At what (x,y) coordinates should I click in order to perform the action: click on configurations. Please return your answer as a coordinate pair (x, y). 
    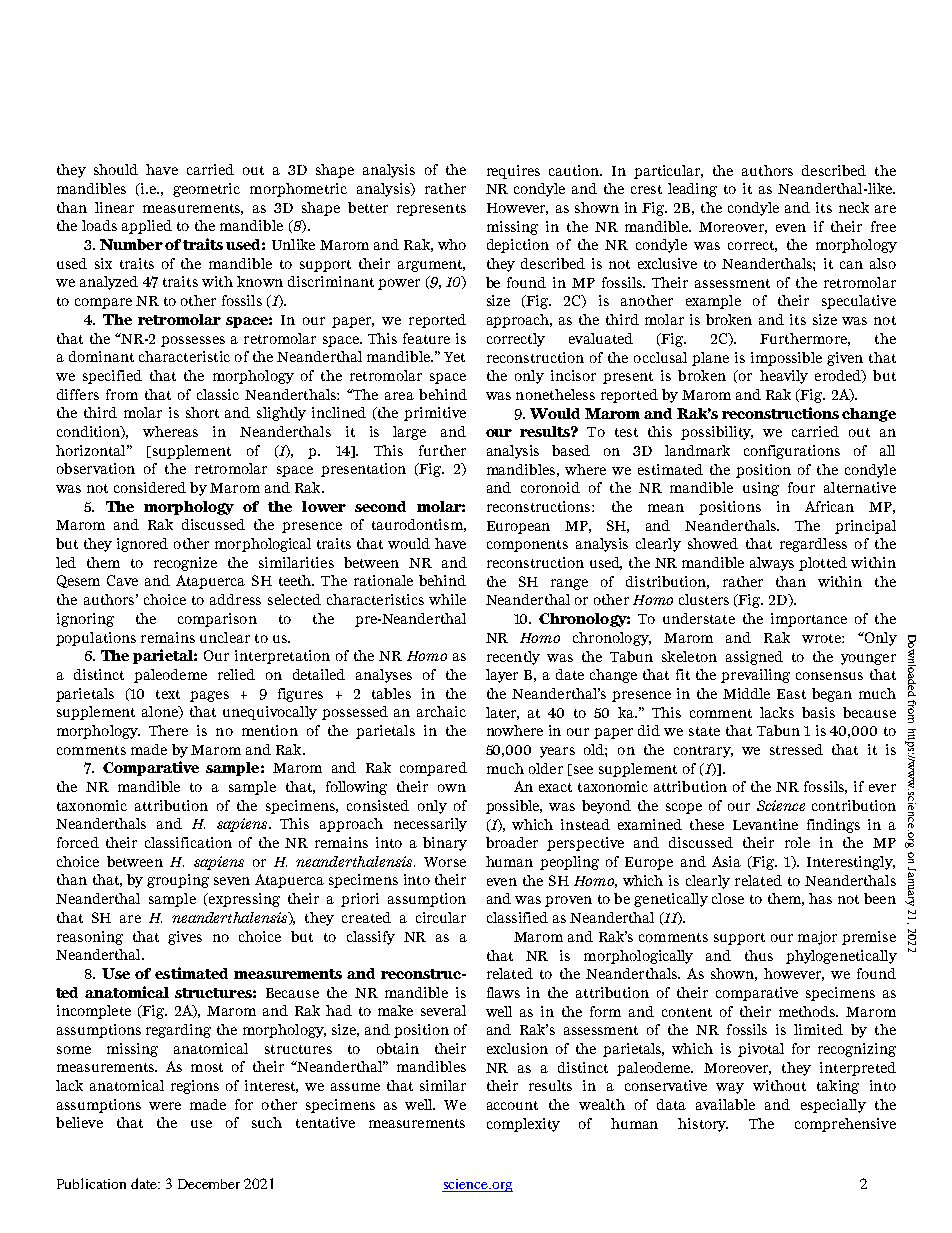
    Looking at the image, I should click on (792, 452).
